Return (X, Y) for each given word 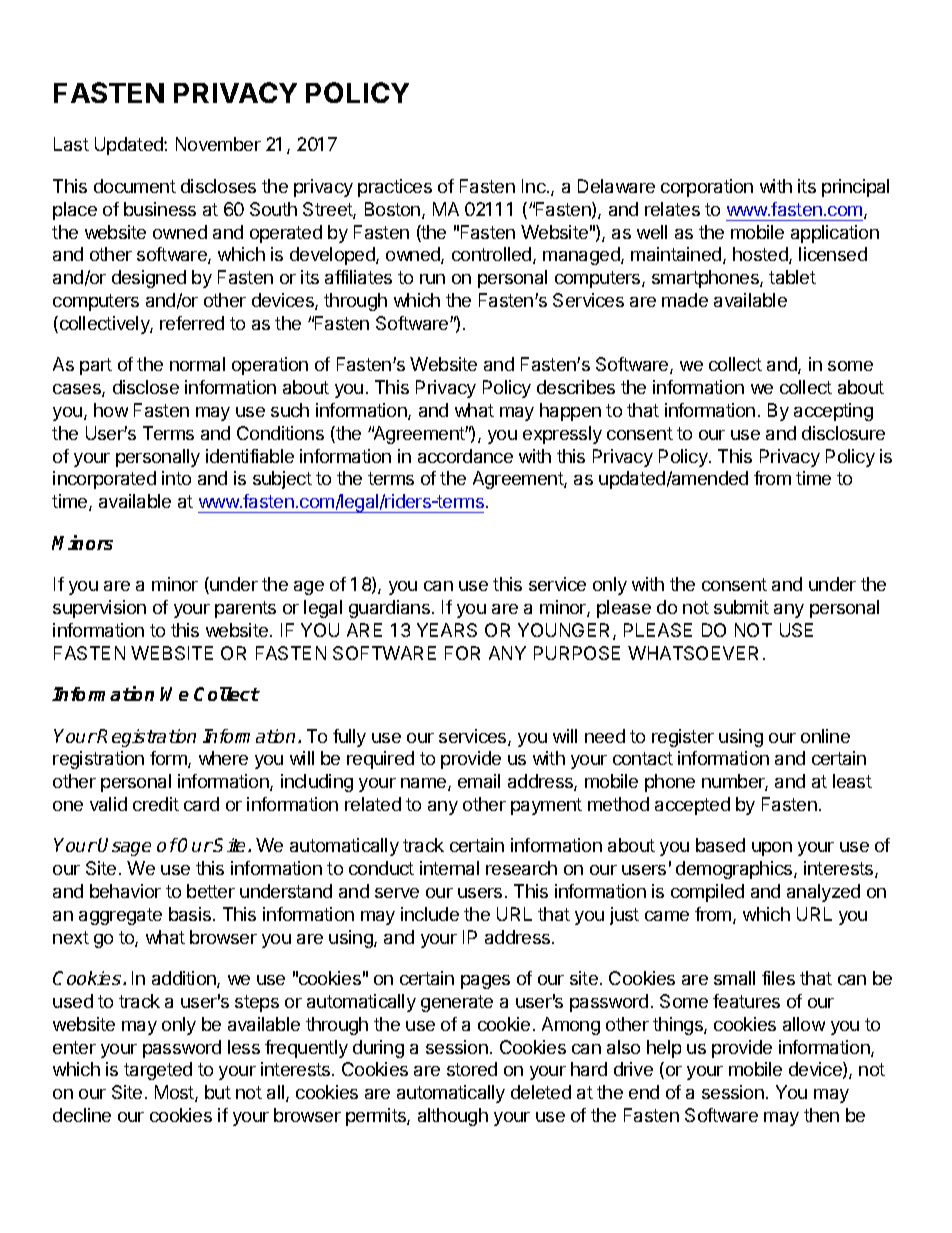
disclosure (843, 433)
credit (156, 804)
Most (175, 1093)
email (479, 781)
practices (395, 188)
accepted (692, 806)
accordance (465, 456)
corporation (707, 188)
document (135, 186)
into (176, 478)
